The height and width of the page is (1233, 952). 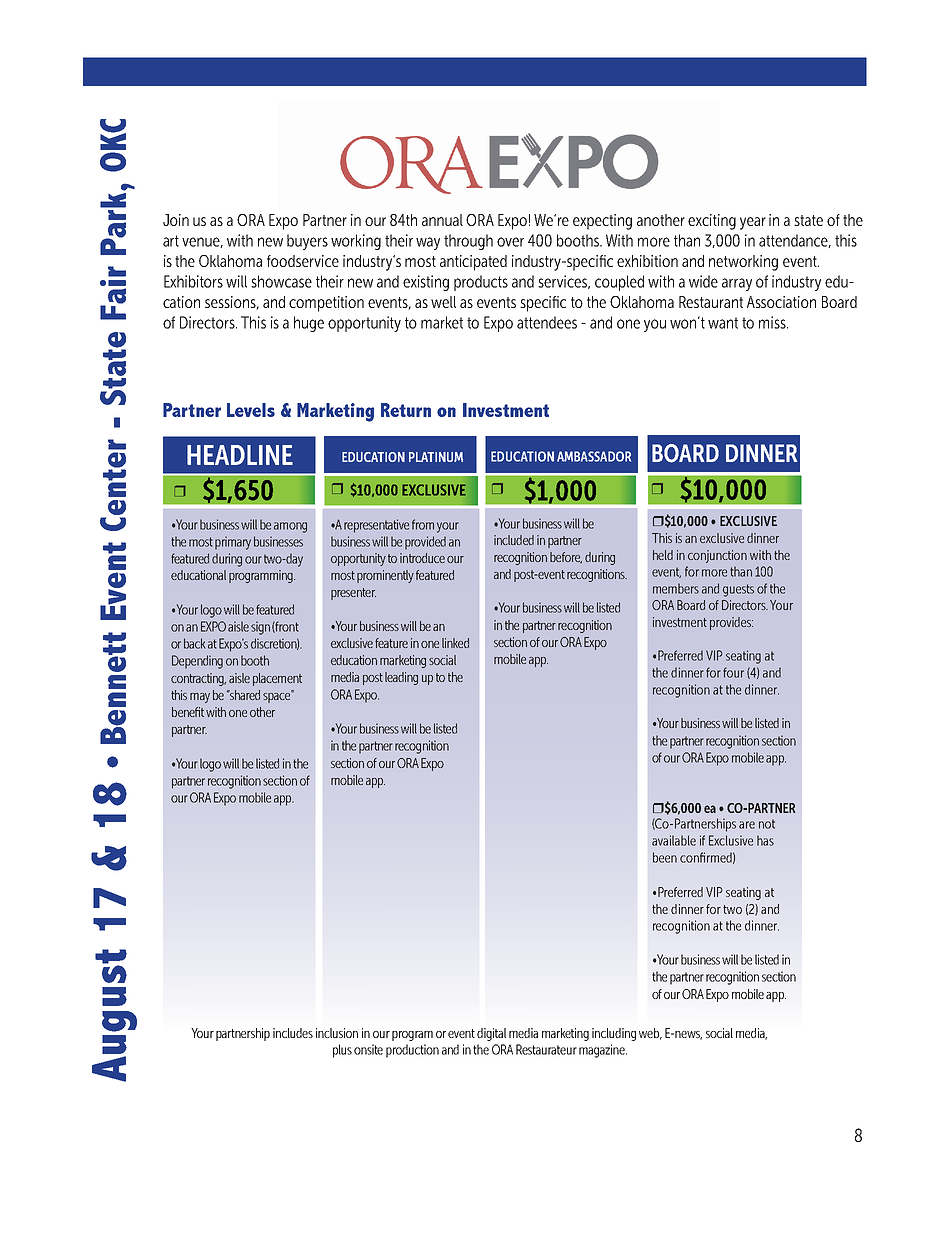 I want to click on sign, so click(x=260, y=628).
